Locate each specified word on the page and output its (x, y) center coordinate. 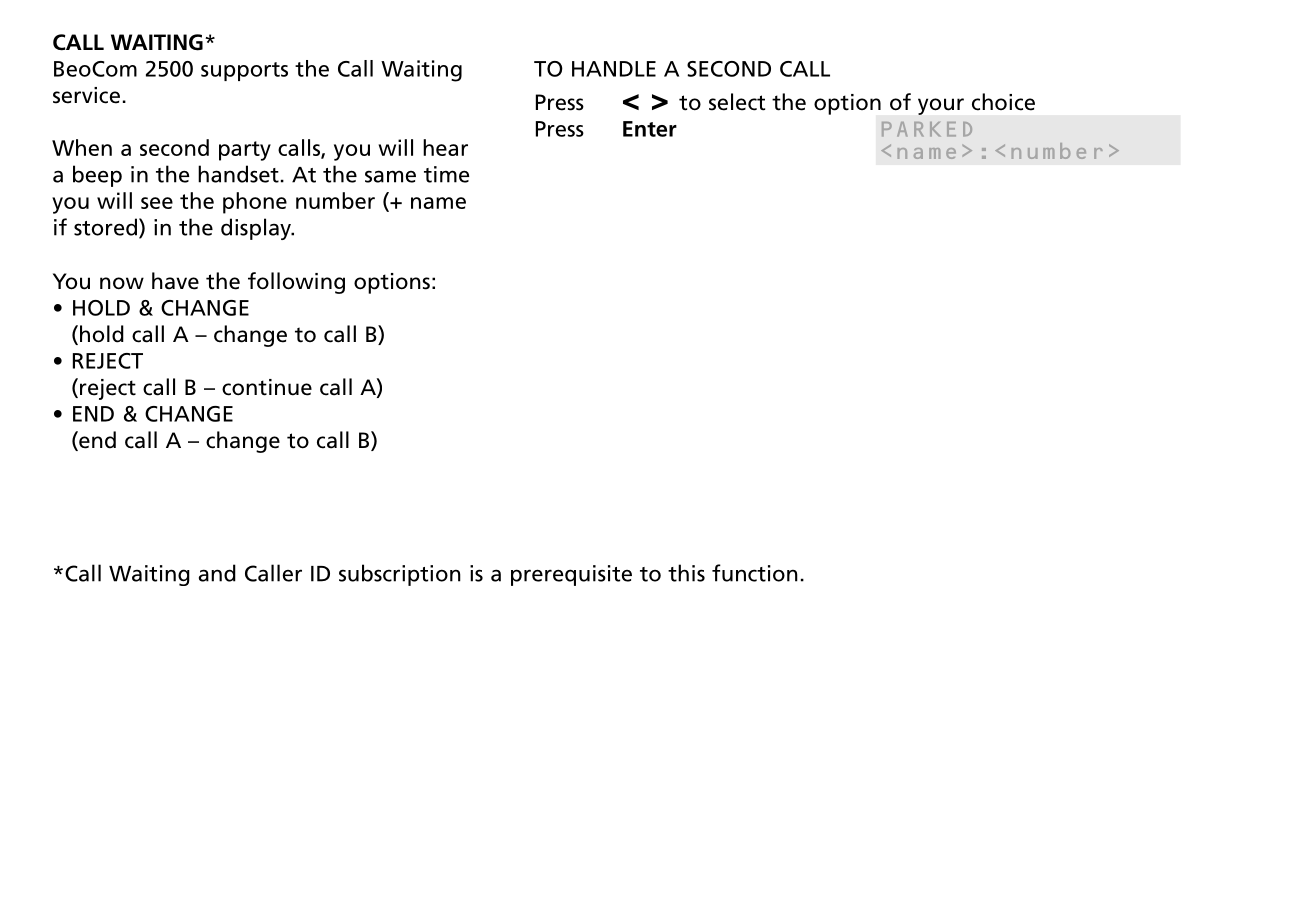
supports (244, 71)
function (755, 573)
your (941, 106)
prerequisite (571, 575)
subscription (400, 575)
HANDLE (614, 69)
